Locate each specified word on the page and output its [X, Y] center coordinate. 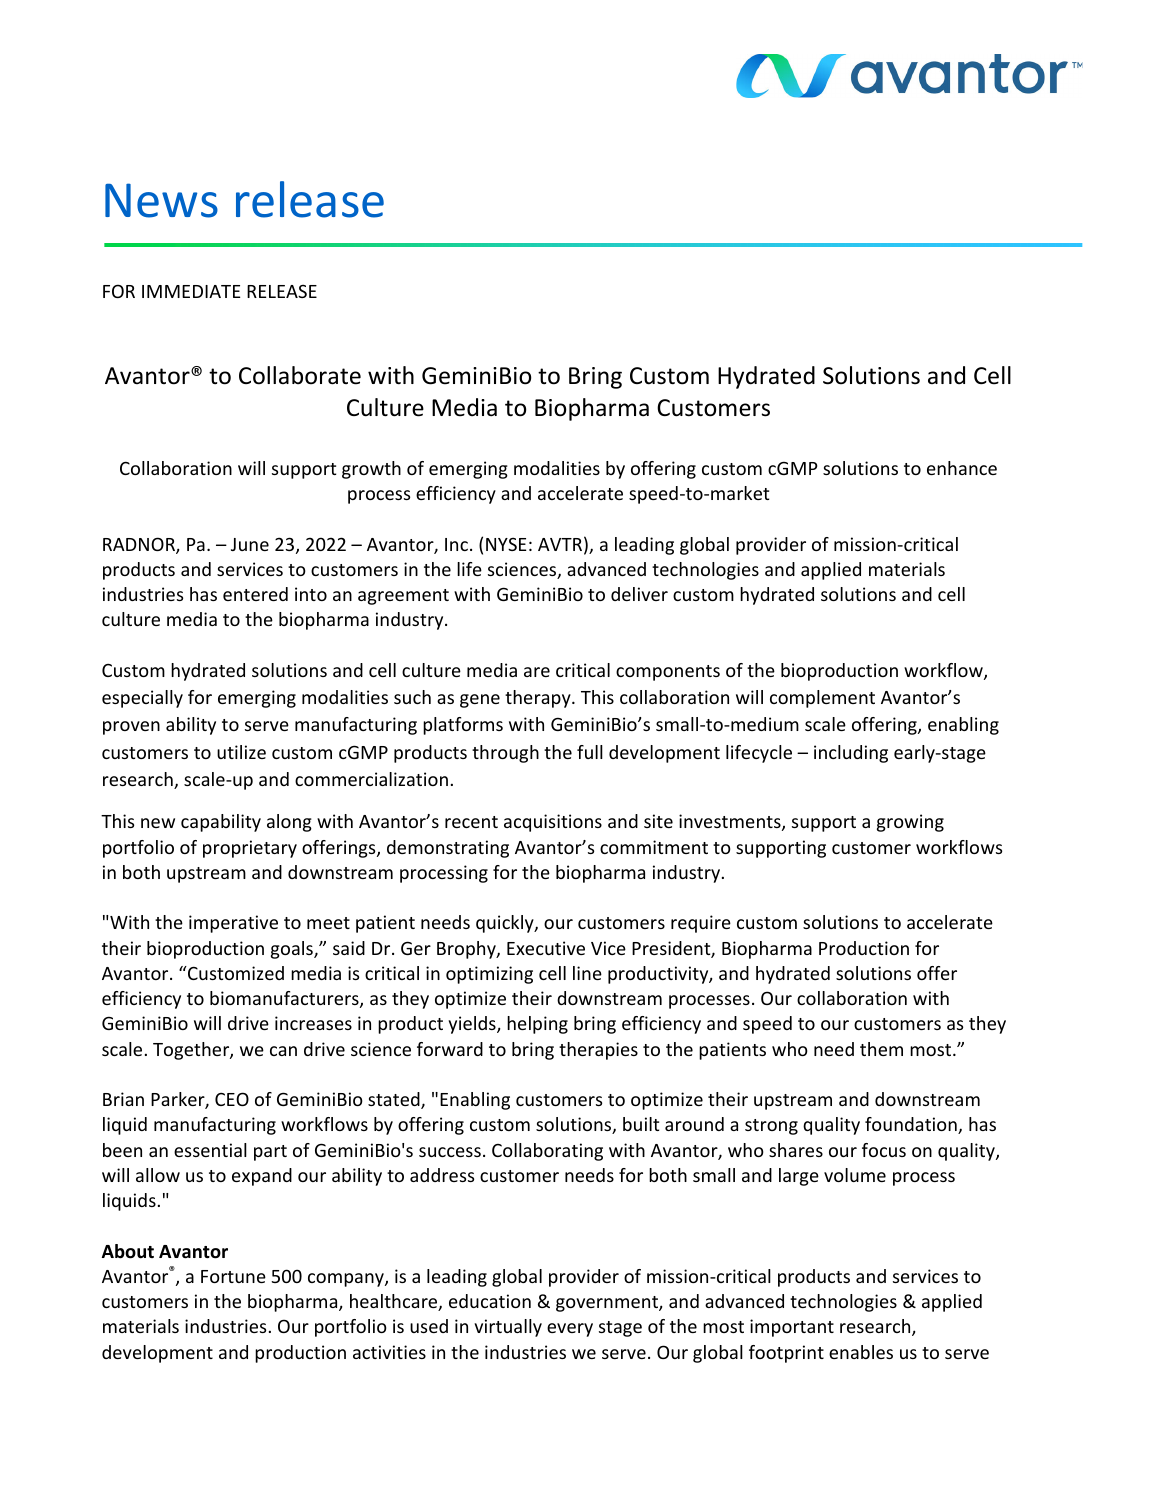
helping [537, 1025]
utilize [241, 752]
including [851, 754]
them [881, 1049]
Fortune [233, 1276]
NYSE [506, 544]
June [250, 544]
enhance [962, 468]
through [505, 754]
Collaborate [300, 375]
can [283, 1051]
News [161, 200]
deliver [639, 594]
